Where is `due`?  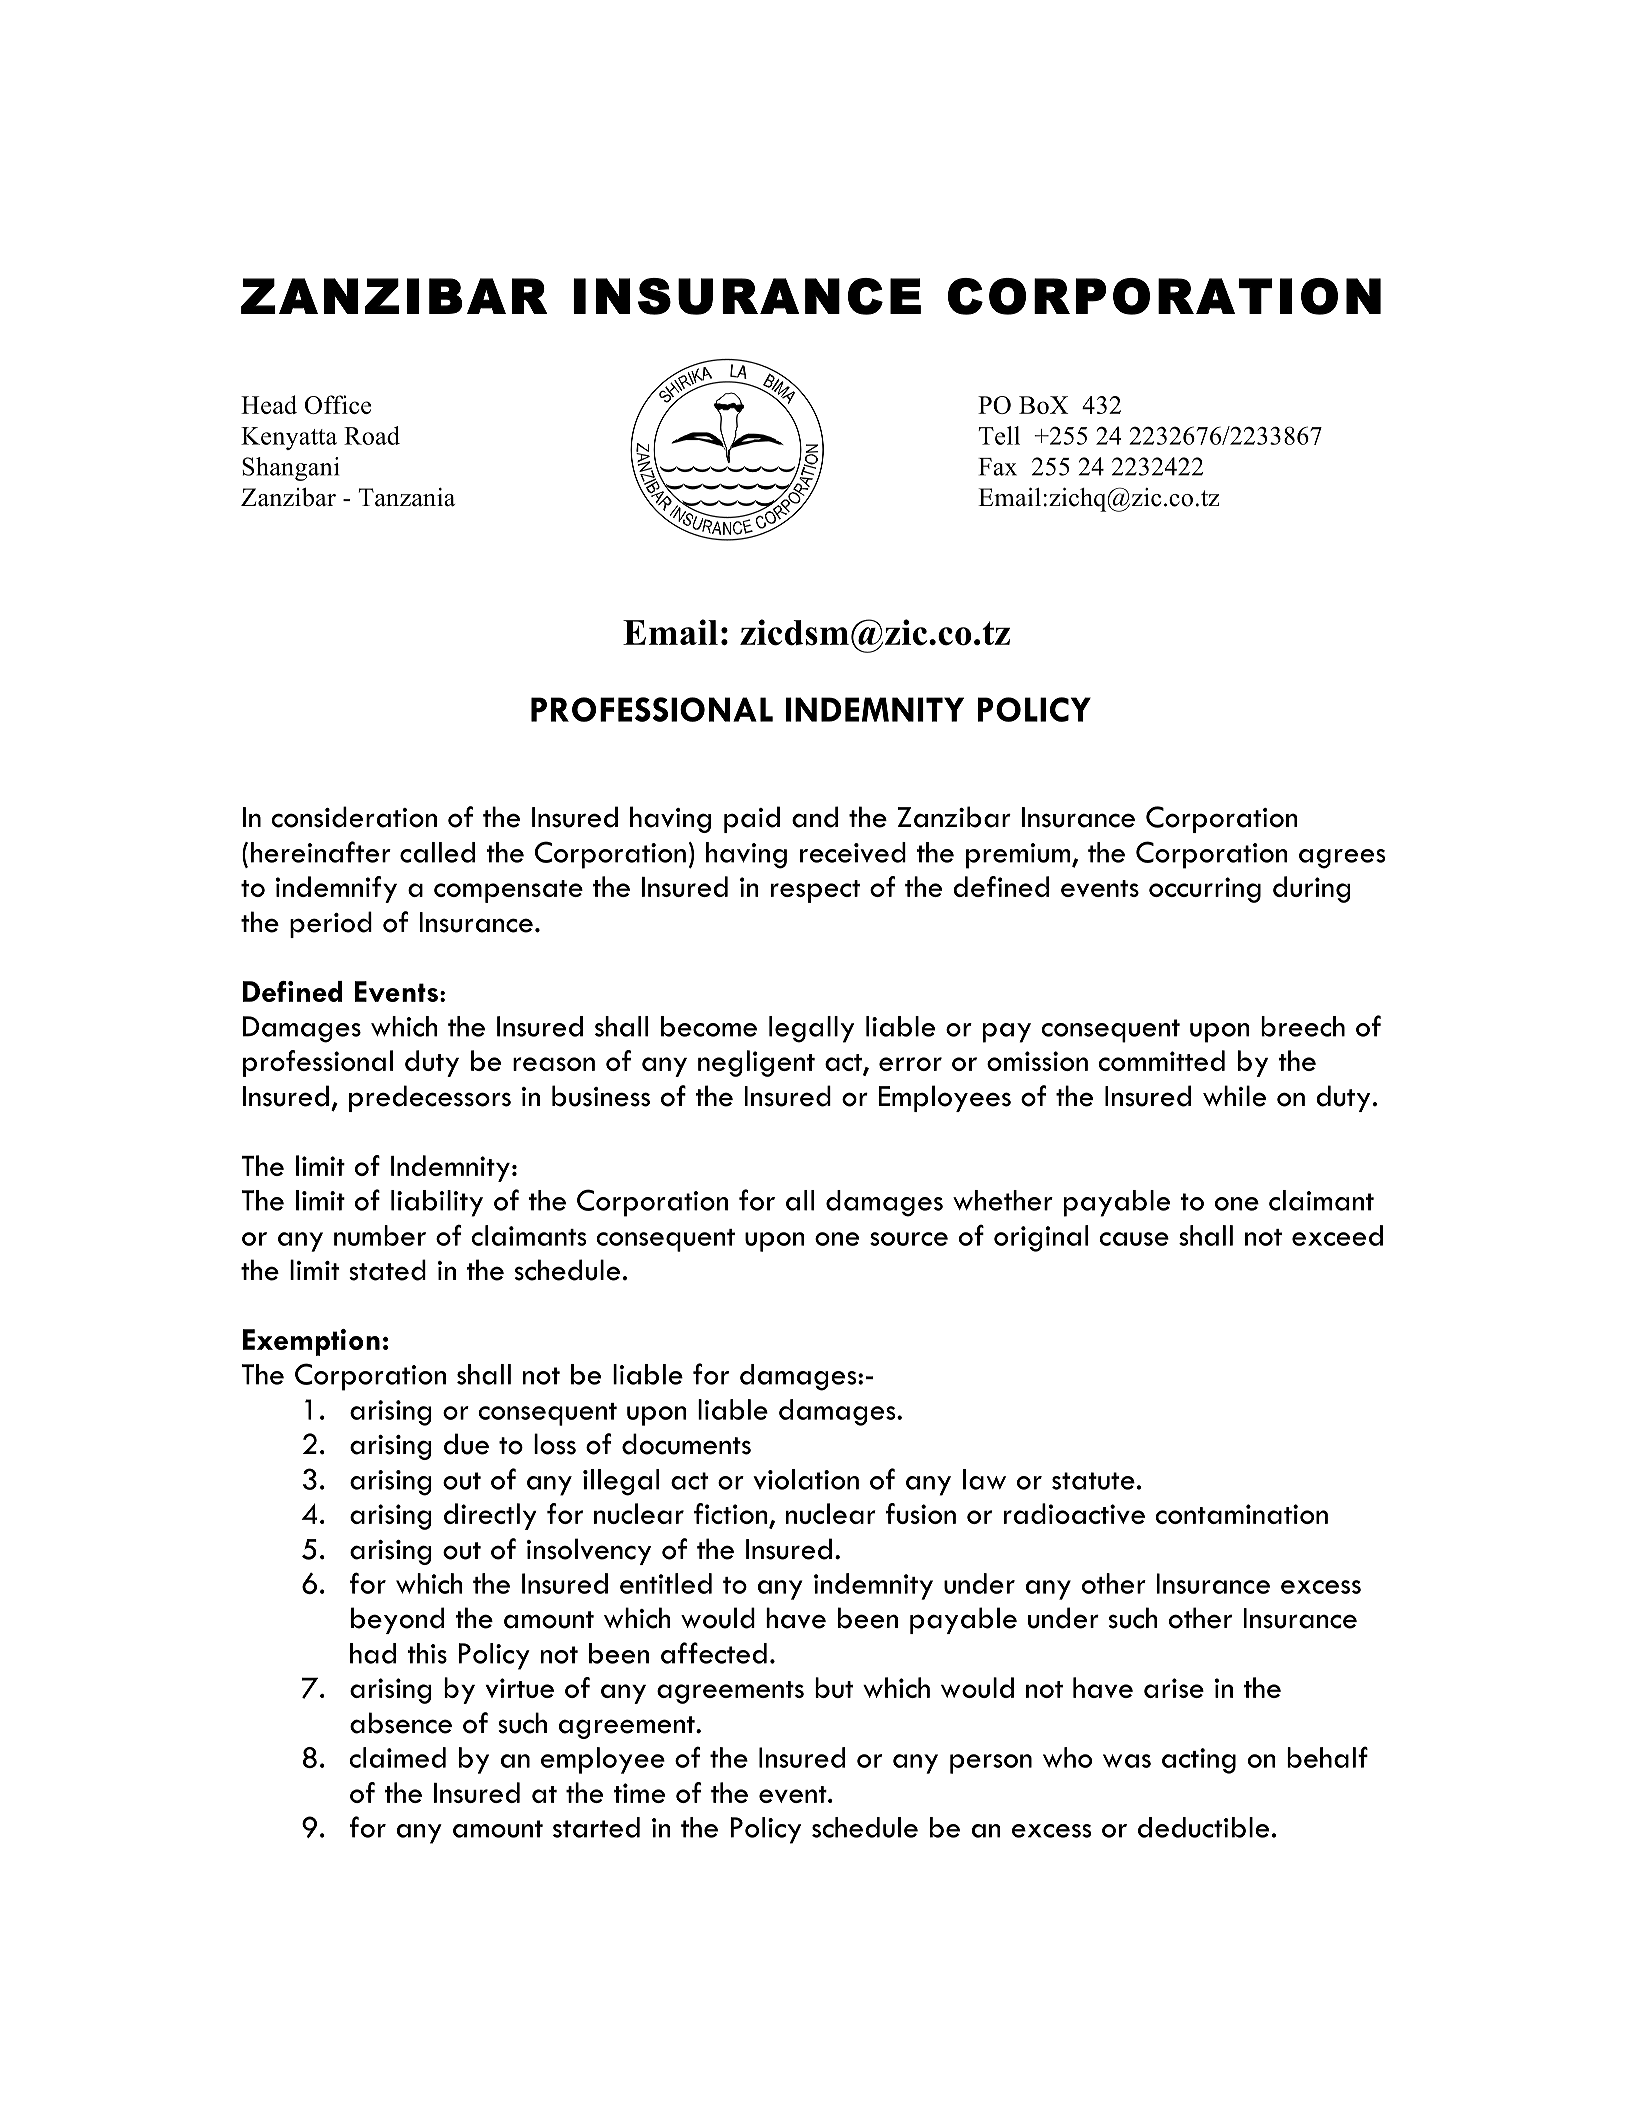
due is located at coordinates (466, 1444).
